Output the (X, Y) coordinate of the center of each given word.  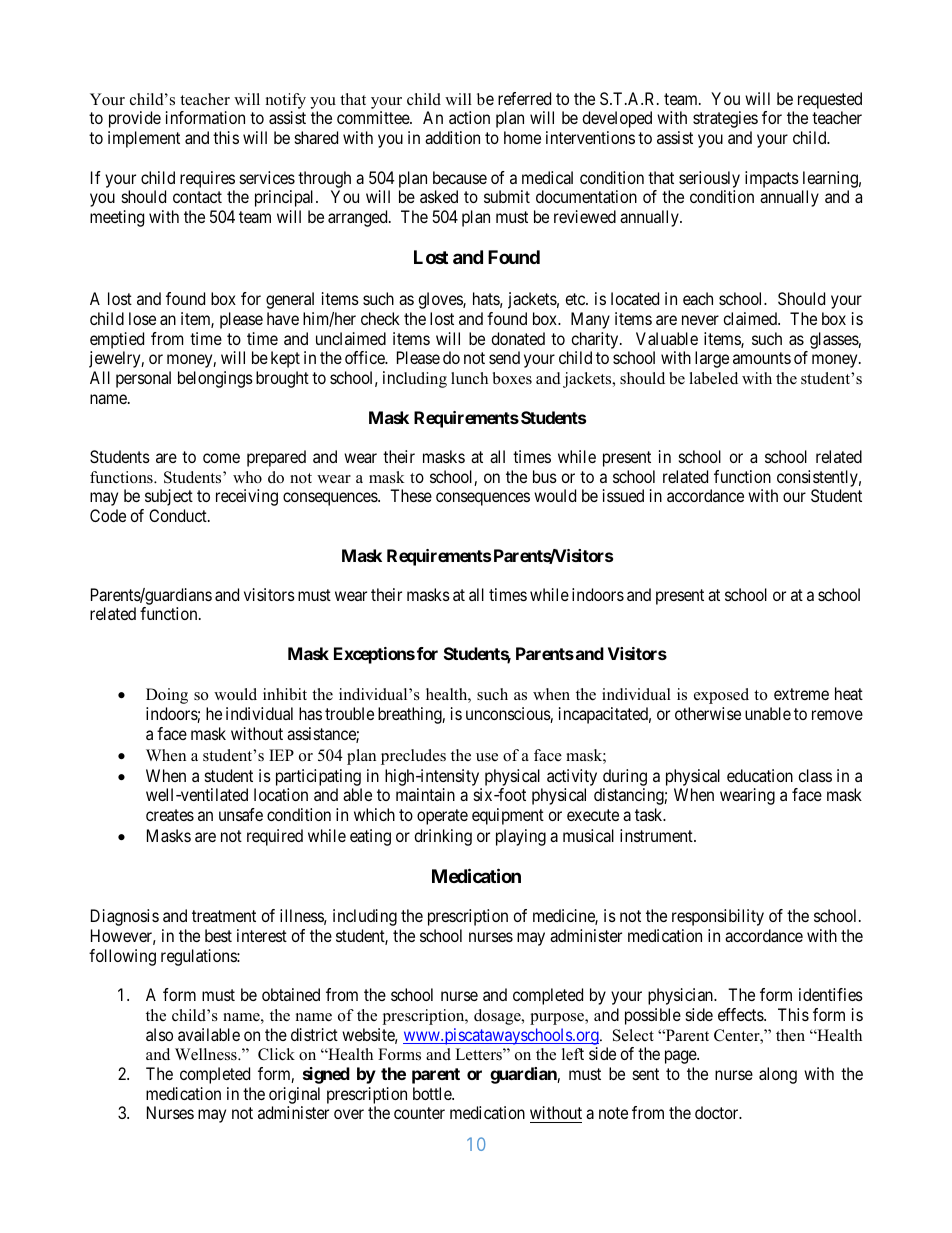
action (469, 117)
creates (170, 815)
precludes (413, 757)
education (760, 775)
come (221, 458)
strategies (725, 119)
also (159, 1034)
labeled (713, 378)
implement (144, 139)
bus (545, 476)
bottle (433, 1093)
